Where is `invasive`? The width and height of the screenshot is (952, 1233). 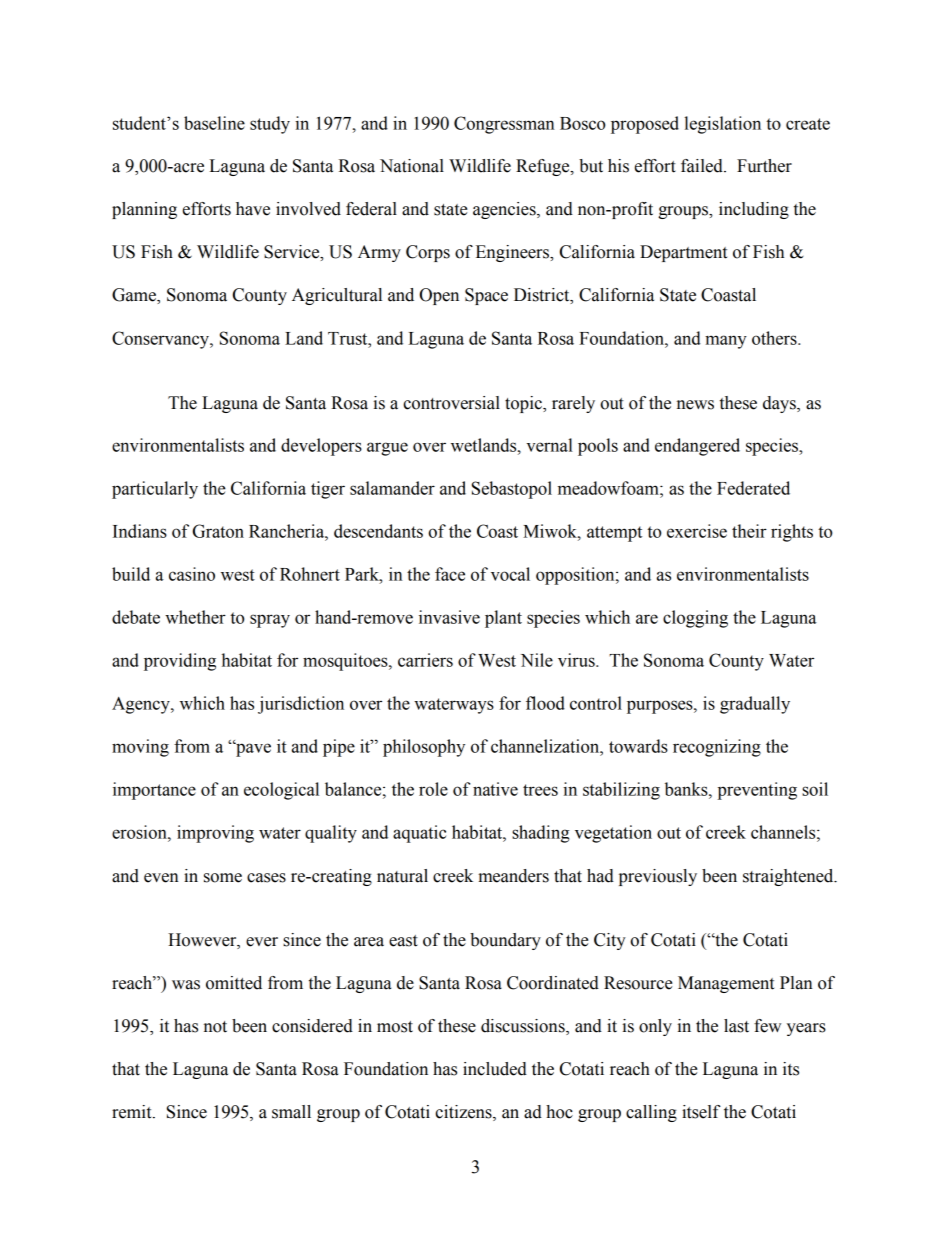
invasive is located at coordinates (449, 617).
